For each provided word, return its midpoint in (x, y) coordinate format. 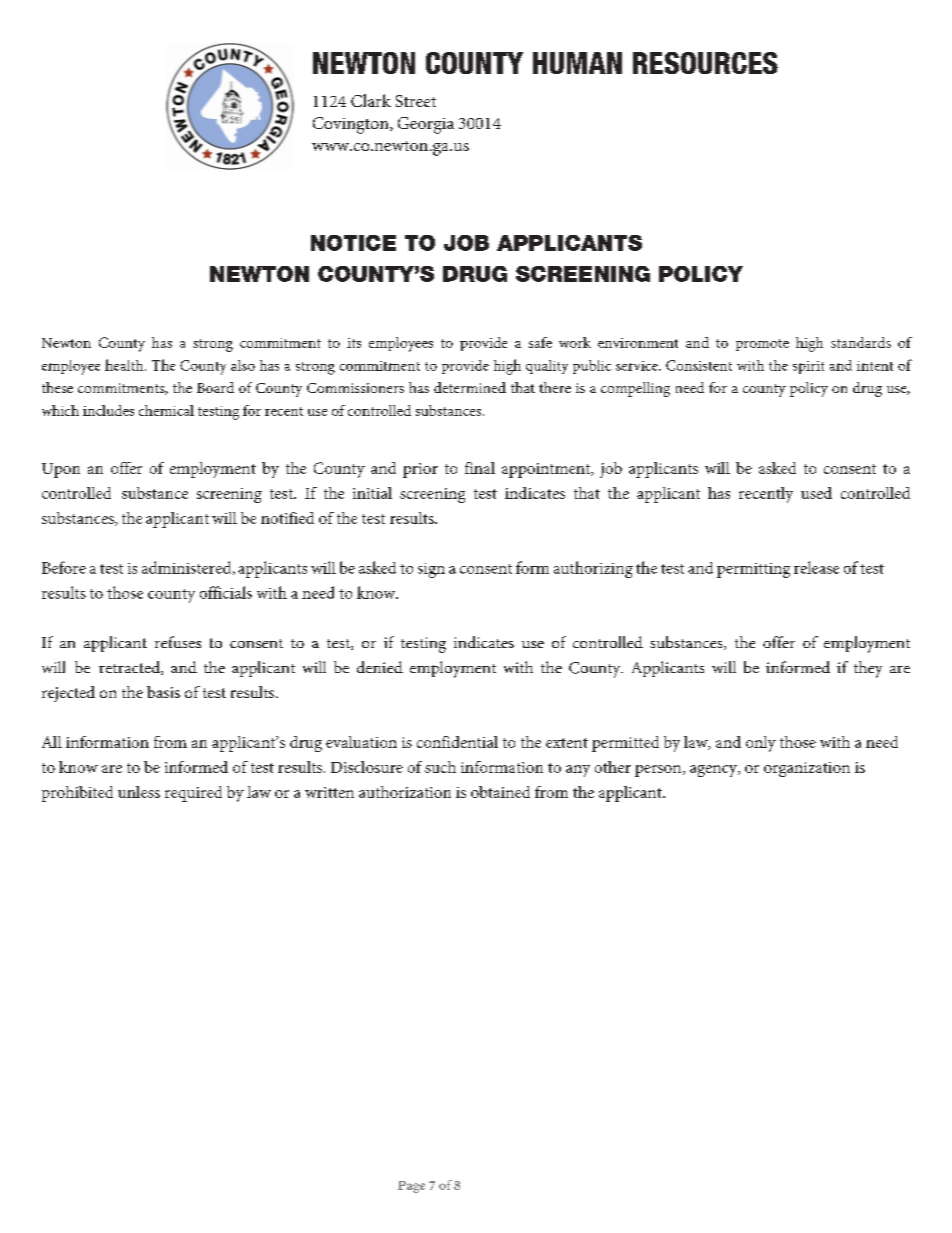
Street (416, 101)
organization (807, 769)
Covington (352, 125)
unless (139, 792)
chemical (166, 410)
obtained (500, 792)
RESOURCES (705, 63)
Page (411, 1187)
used (816, 493)
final (480, 468)
